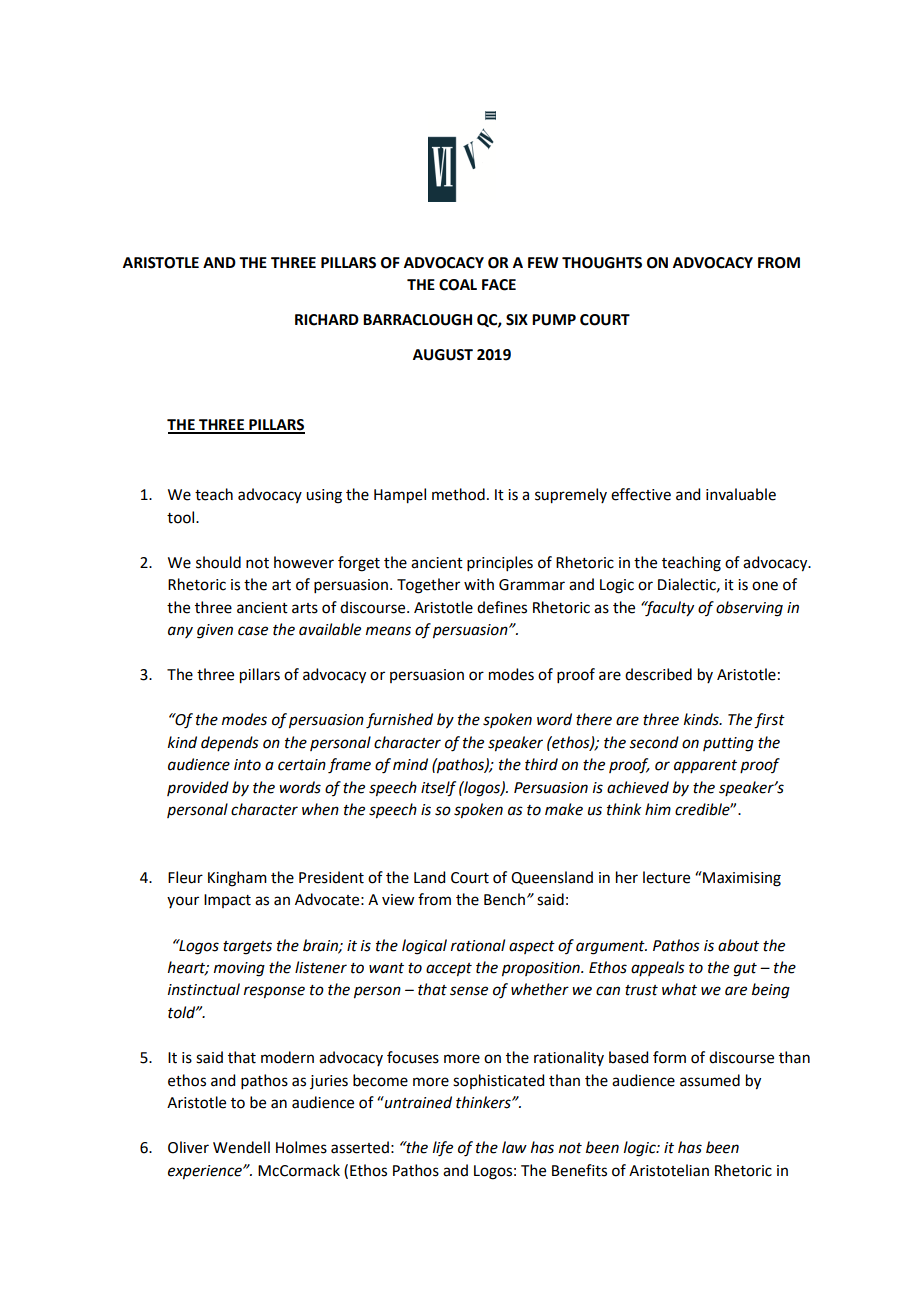 This screenshot has height=1308, width=924. I want to click on Bench, so click(504, 899).
